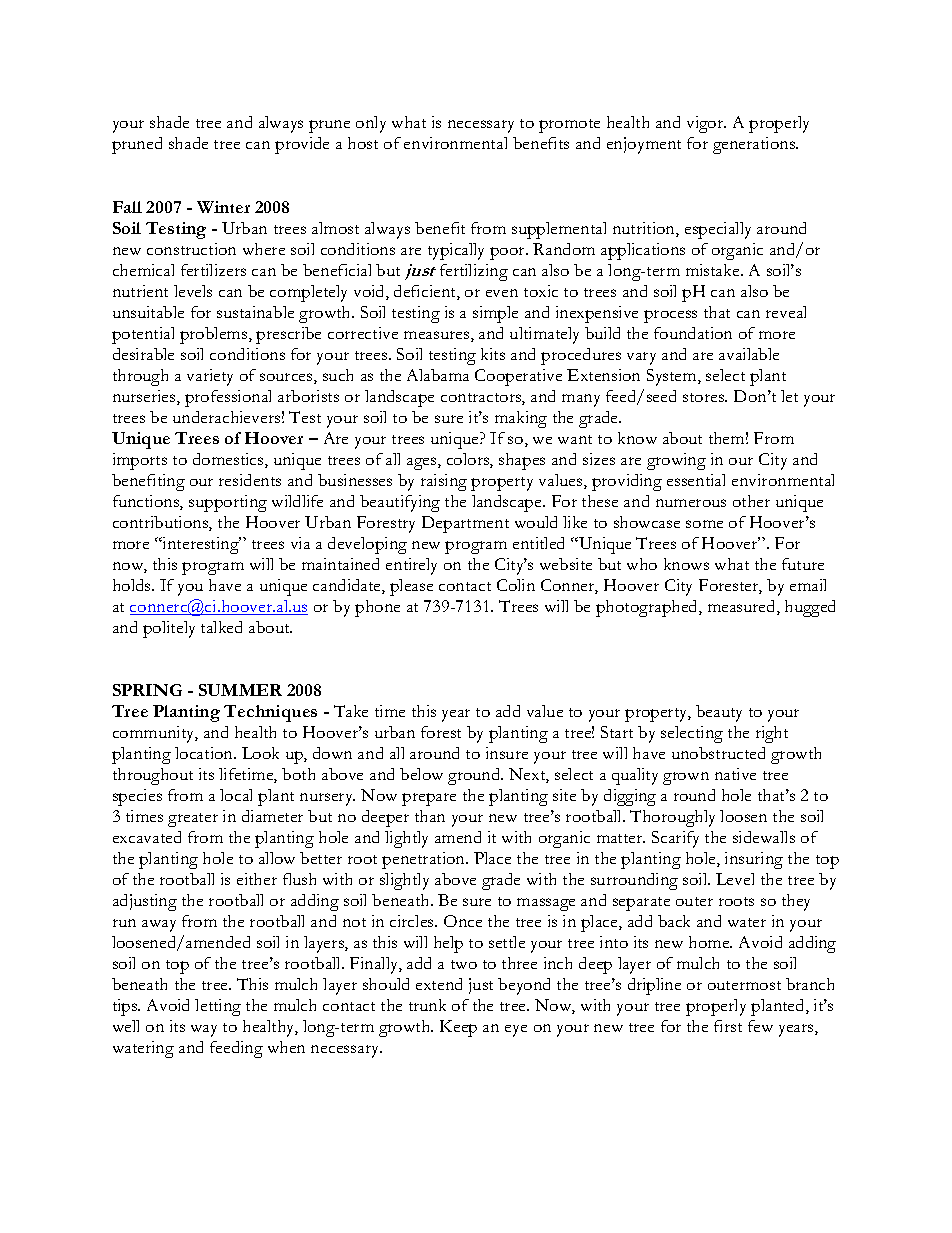  Describe the element at coordinates (808, 585) in the screenshot. I see `email` at that location.
